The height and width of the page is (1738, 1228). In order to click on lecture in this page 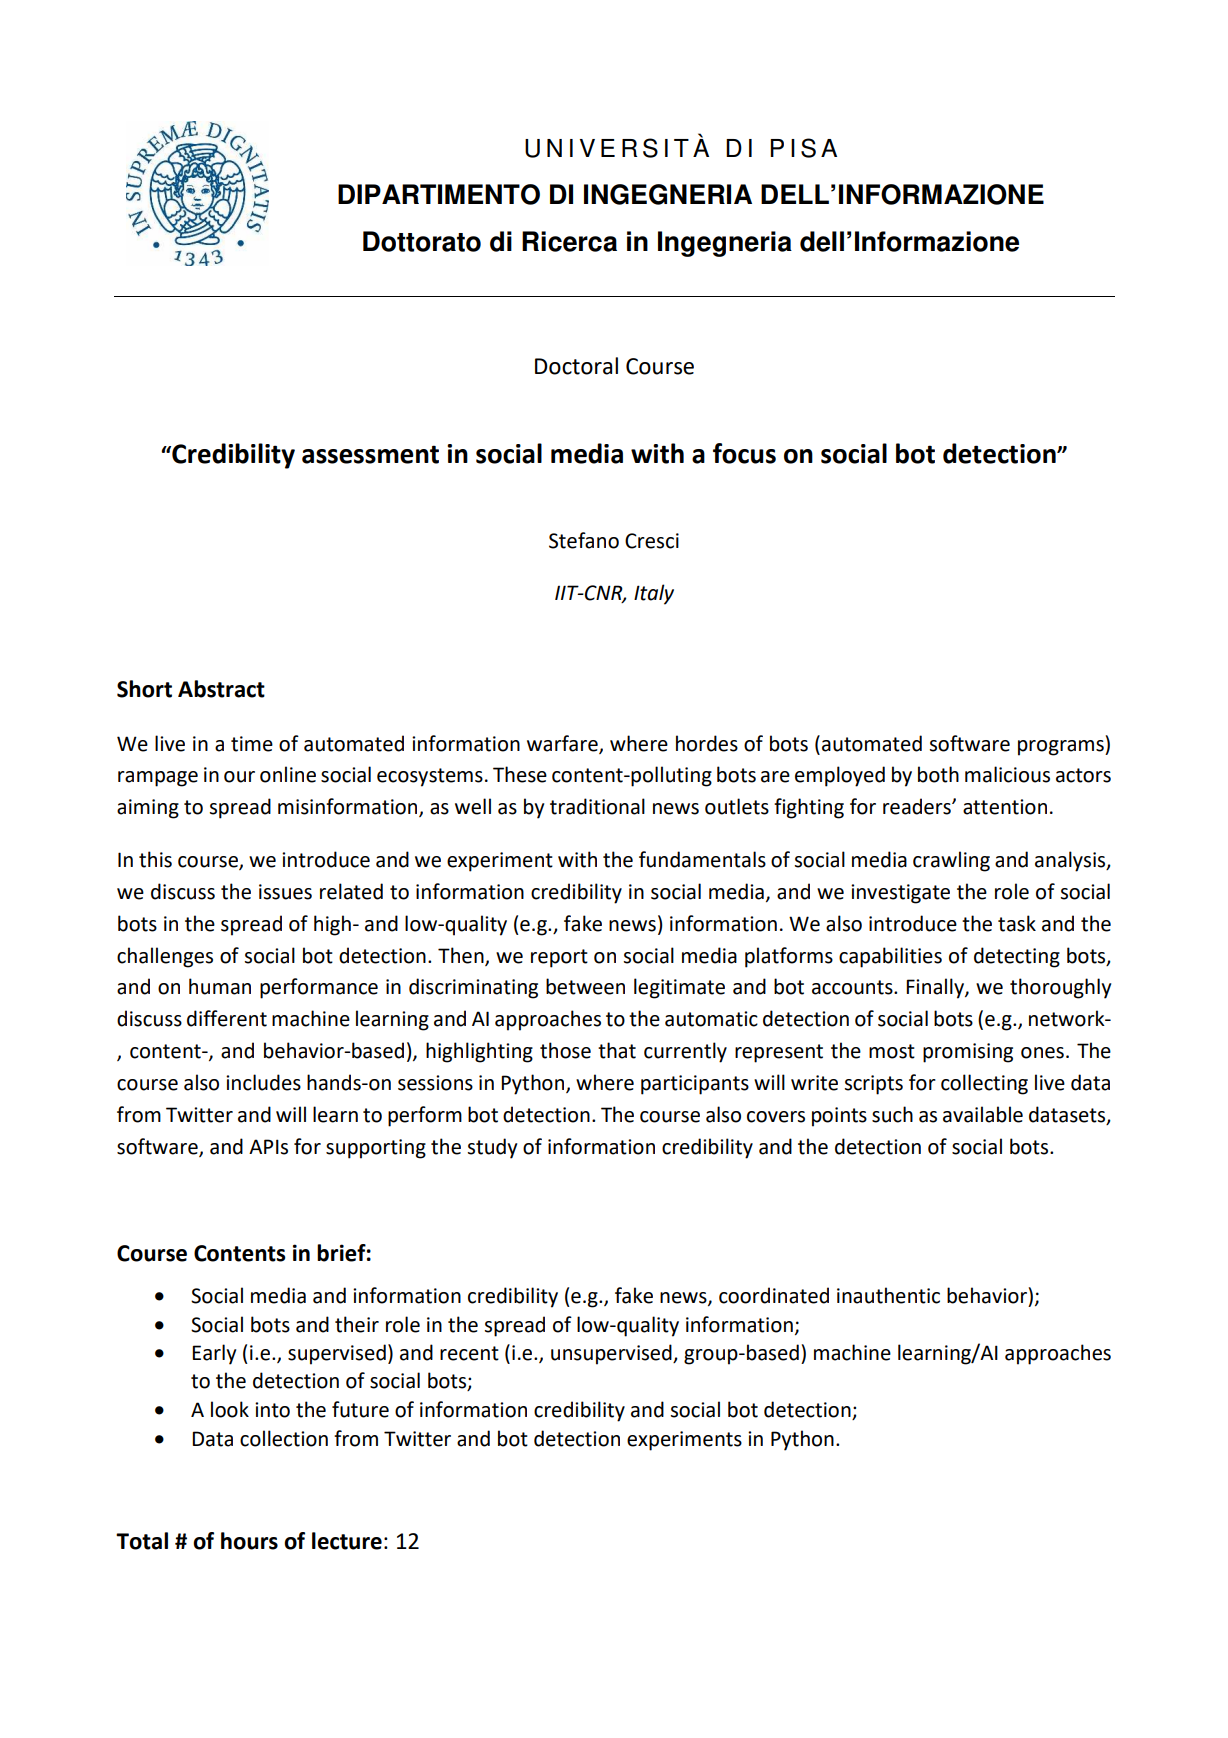, I will do `click(347, 1541)`.
